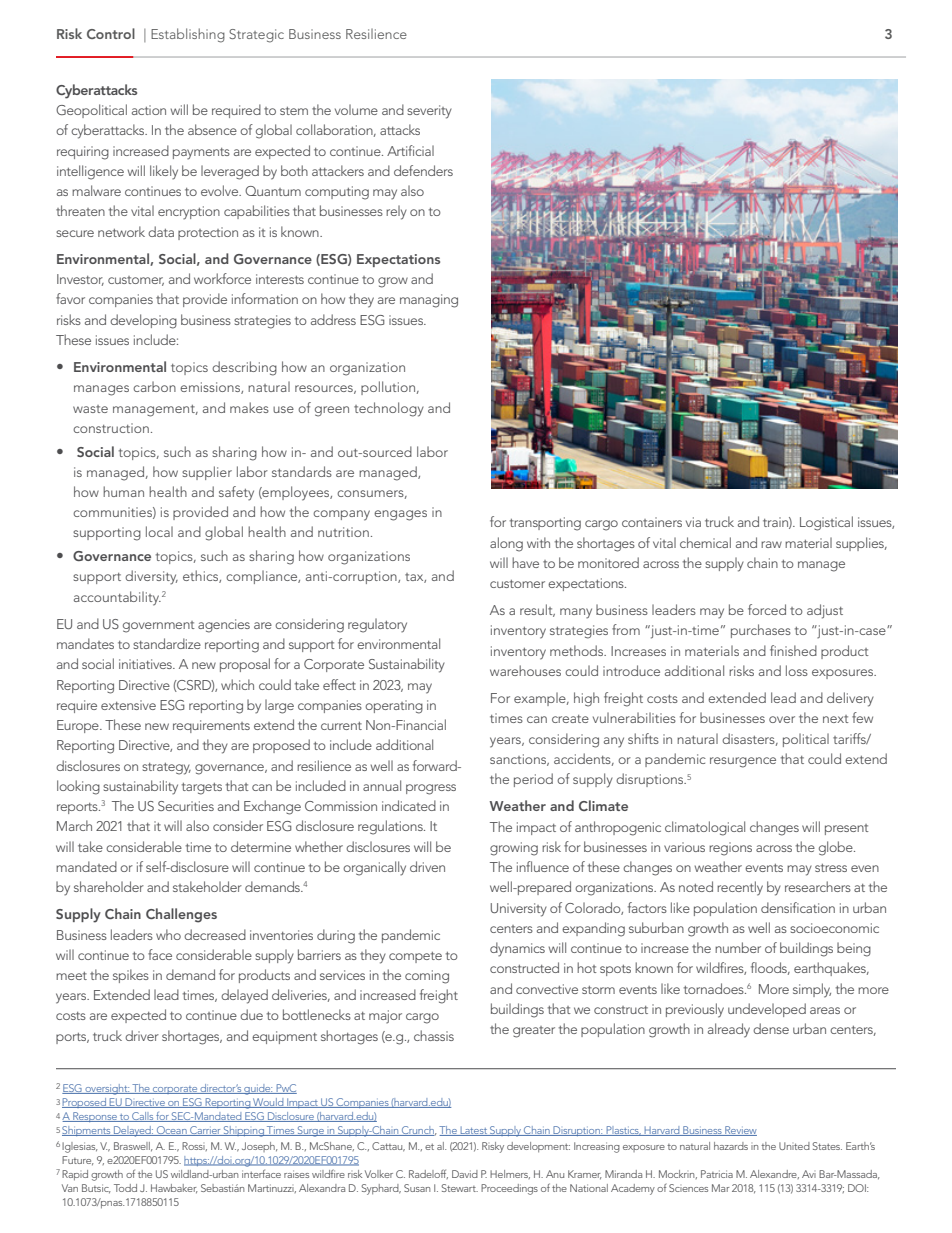 This page has height=1233, width=952. Describe the element at coordinates (836, 719) in the page. I see `next` at that location.
